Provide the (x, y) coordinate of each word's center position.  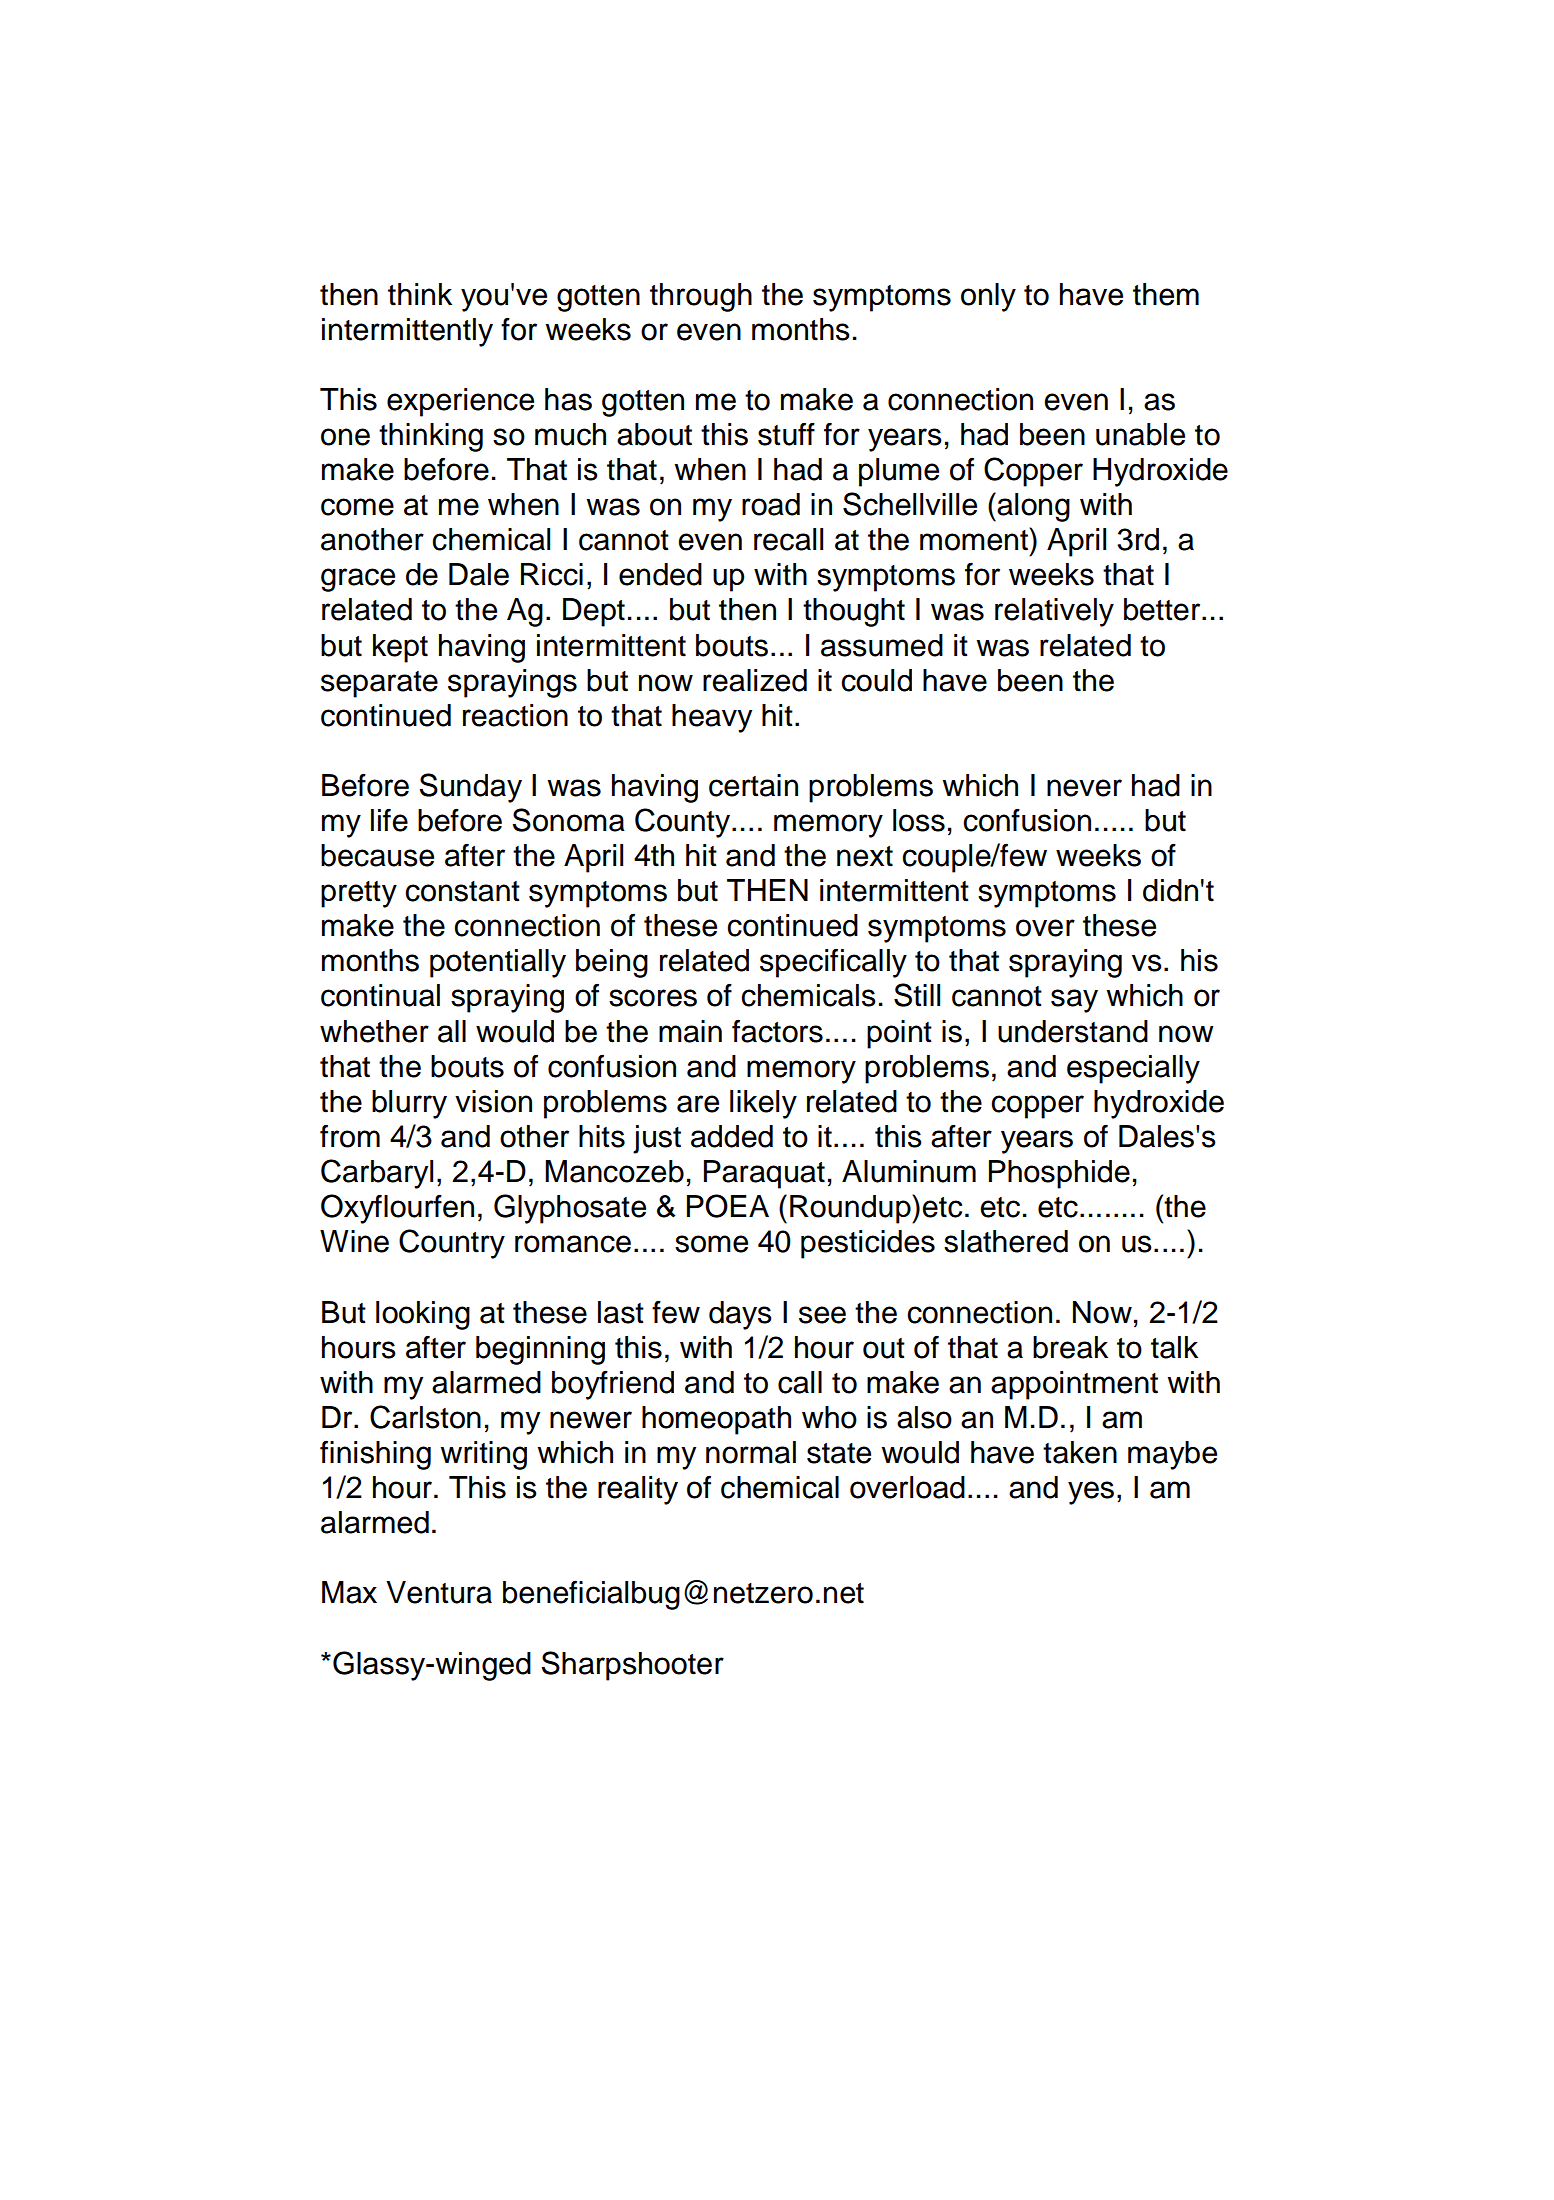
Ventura (439, 1592)
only (988, 297)
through (701, 297)
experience (460, 402)
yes (1091, 1493)
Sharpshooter (632, 1666)
